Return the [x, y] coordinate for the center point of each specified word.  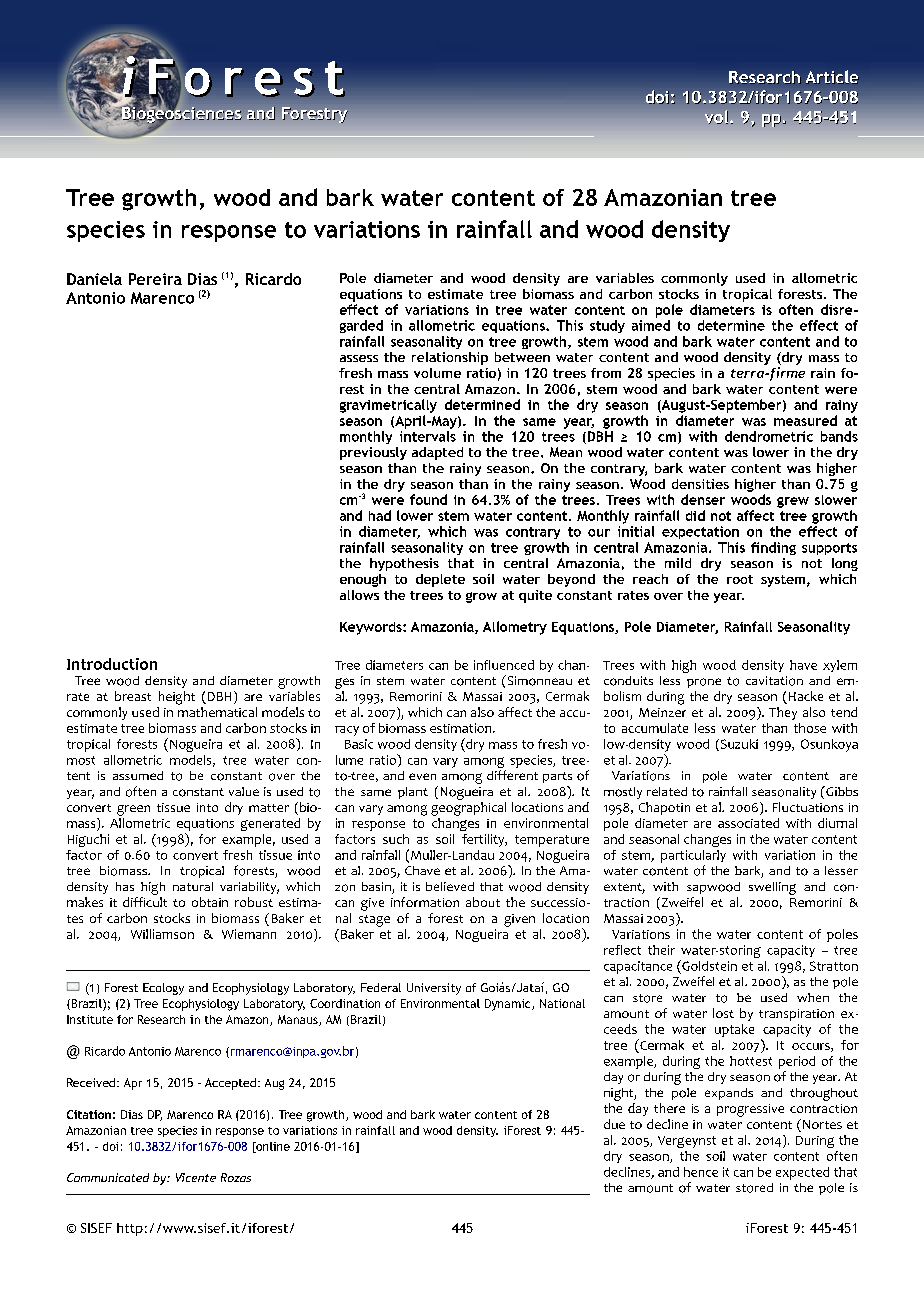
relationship [450, 358]
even [422, 776]
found [428, 499]
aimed [651, 325]
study [607, 326]
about [483, 902]
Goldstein [708, 965]
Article [832, 77]
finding [773, 548]
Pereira [155, 279]
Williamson [162, 934]
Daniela [94, 279]
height [177, 698]
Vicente [196, 1177]
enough [363, 580]
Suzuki [738, 745]
